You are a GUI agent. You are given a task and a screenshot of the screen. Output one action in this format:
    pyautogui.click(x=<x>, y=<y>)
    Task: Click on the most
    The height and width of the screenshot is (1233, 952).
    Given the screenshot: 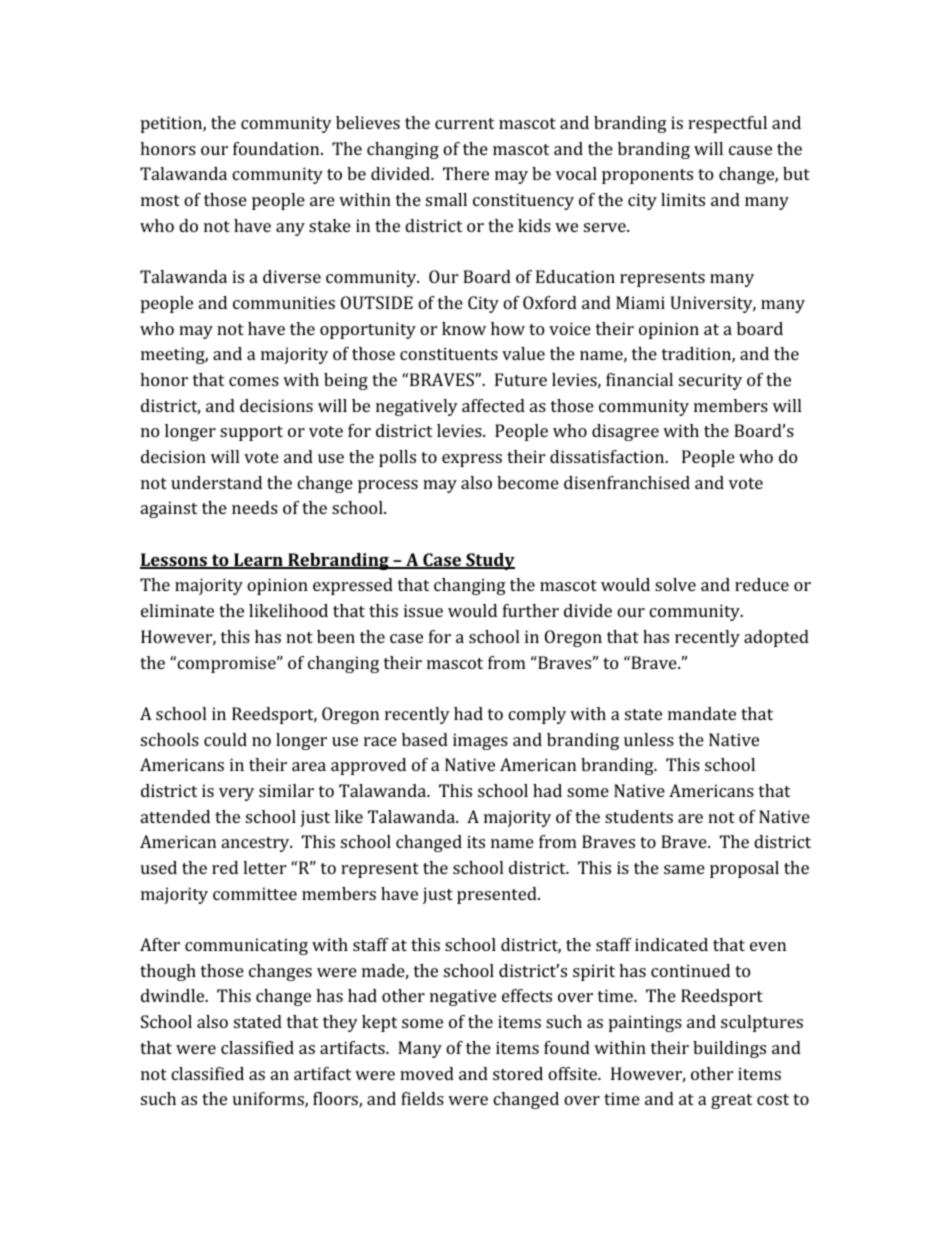 What is the action you would take?
    pyautogui.click(x=160, y=200)
